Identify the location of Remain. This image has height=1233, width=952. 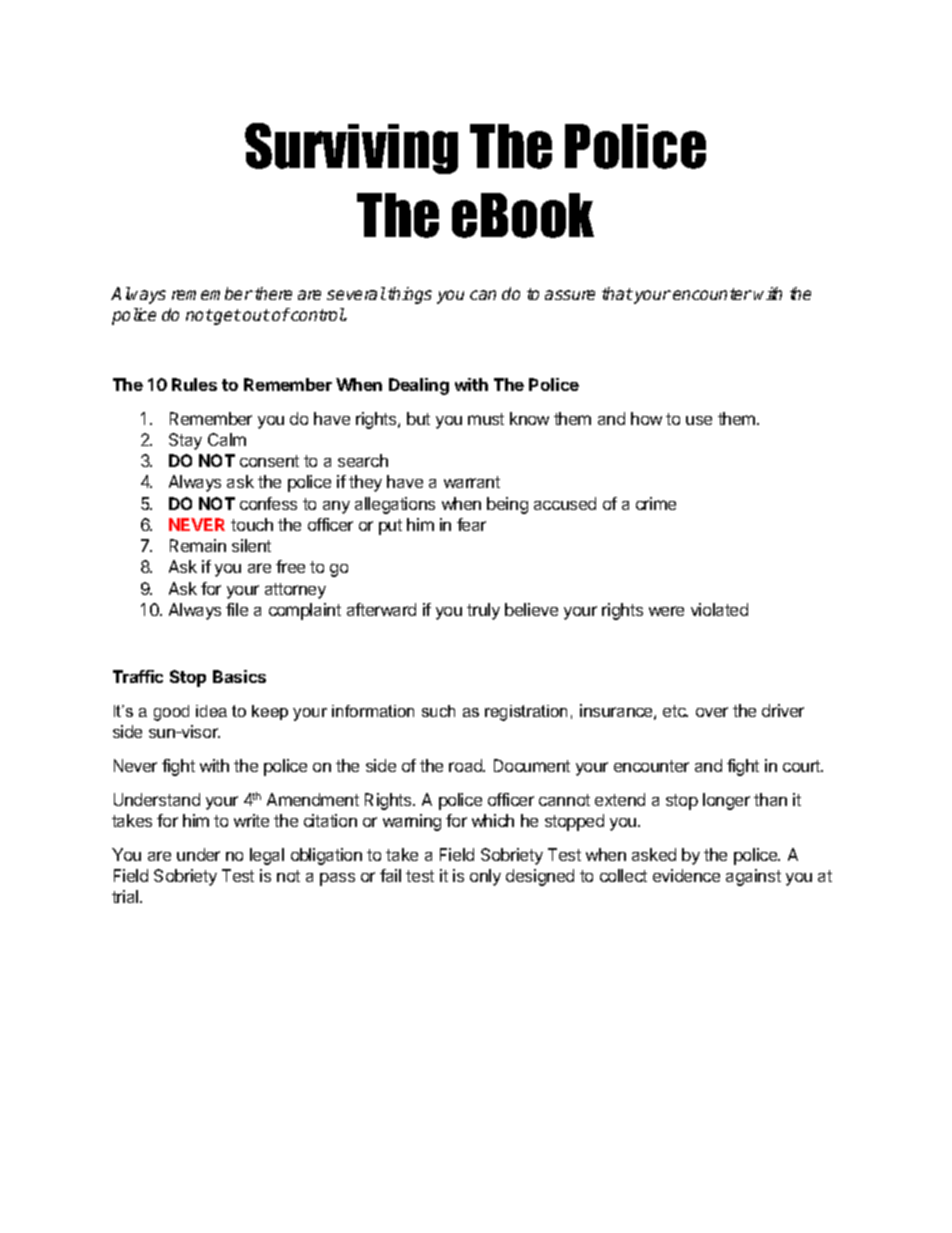
(198, 545).
